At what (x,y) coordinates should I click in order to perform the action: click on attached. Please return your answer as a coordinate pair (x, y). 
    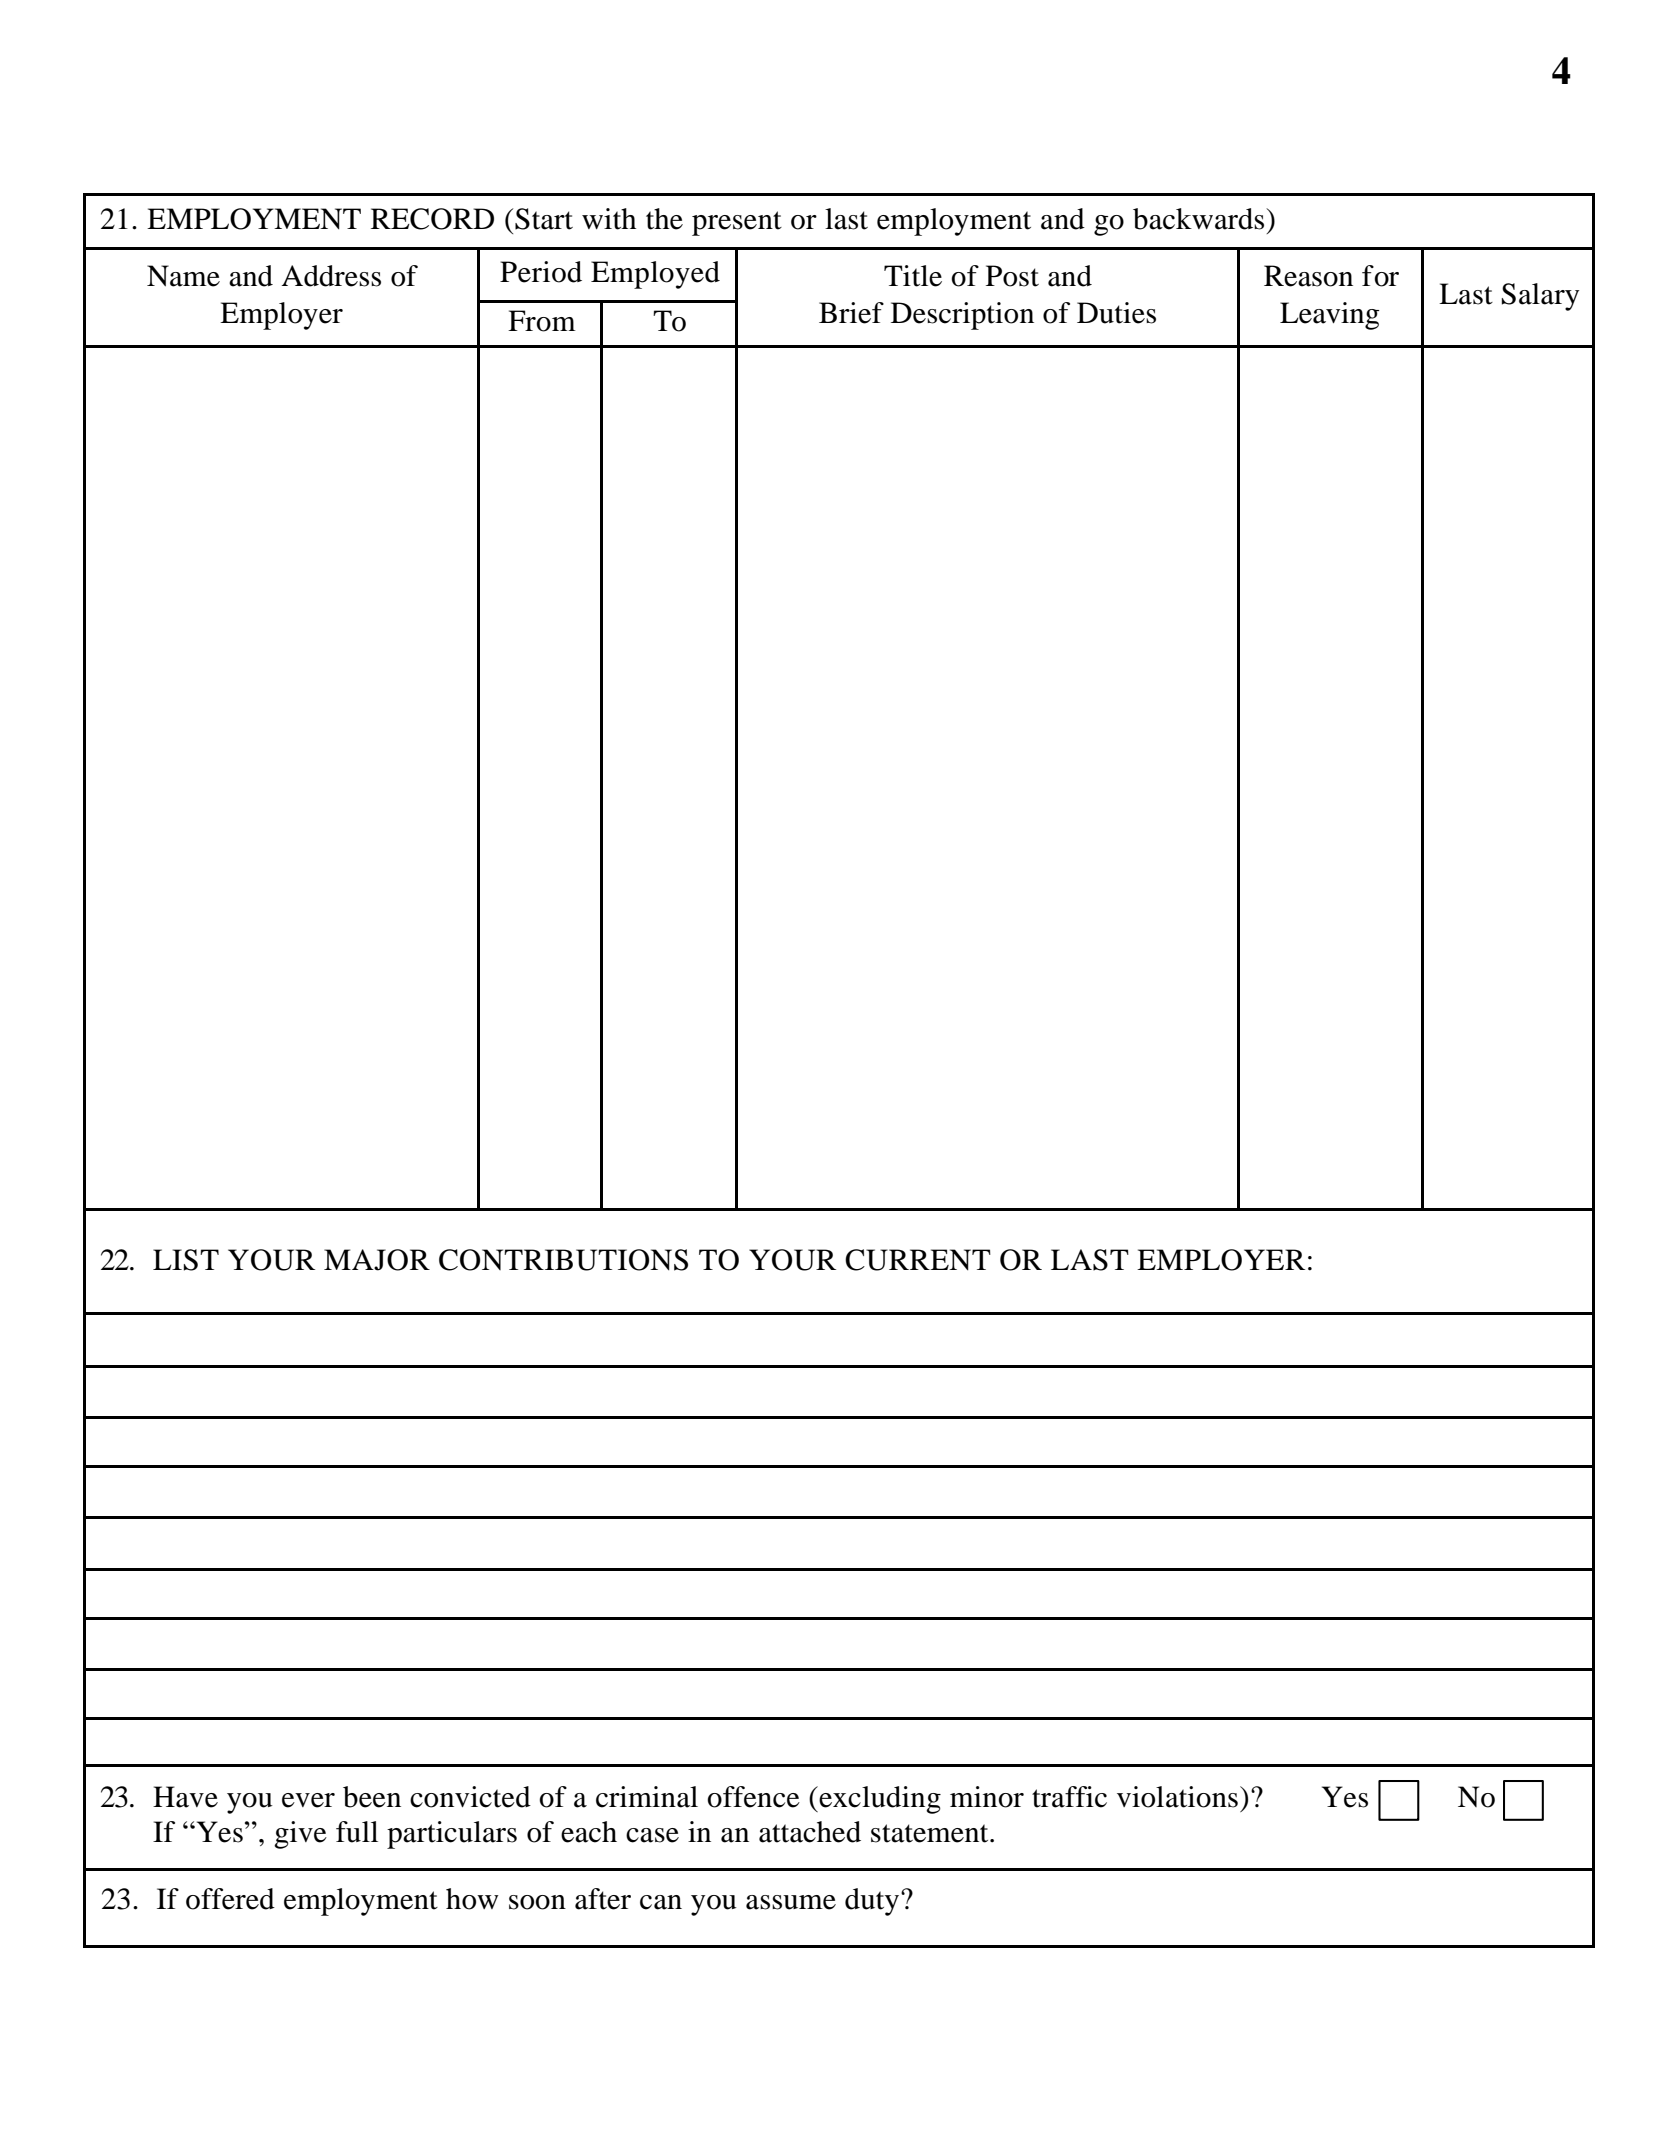
    Looking at the image, I should click on (810, 1832).
